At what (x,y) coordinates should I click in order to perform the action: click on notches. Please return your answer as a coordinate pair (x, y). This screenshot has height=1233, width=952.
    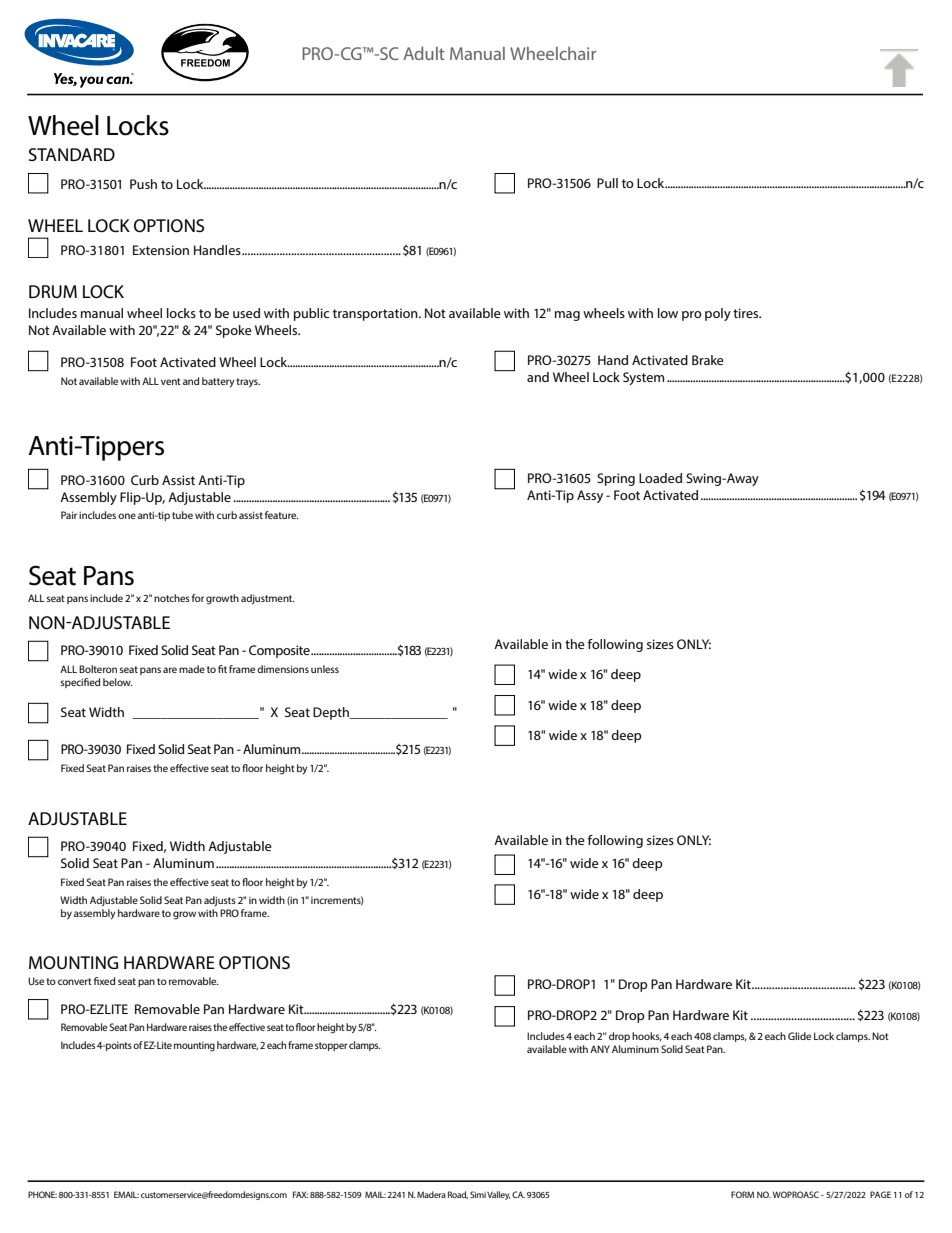
    Looking at the image, I should click on (172, 598).
